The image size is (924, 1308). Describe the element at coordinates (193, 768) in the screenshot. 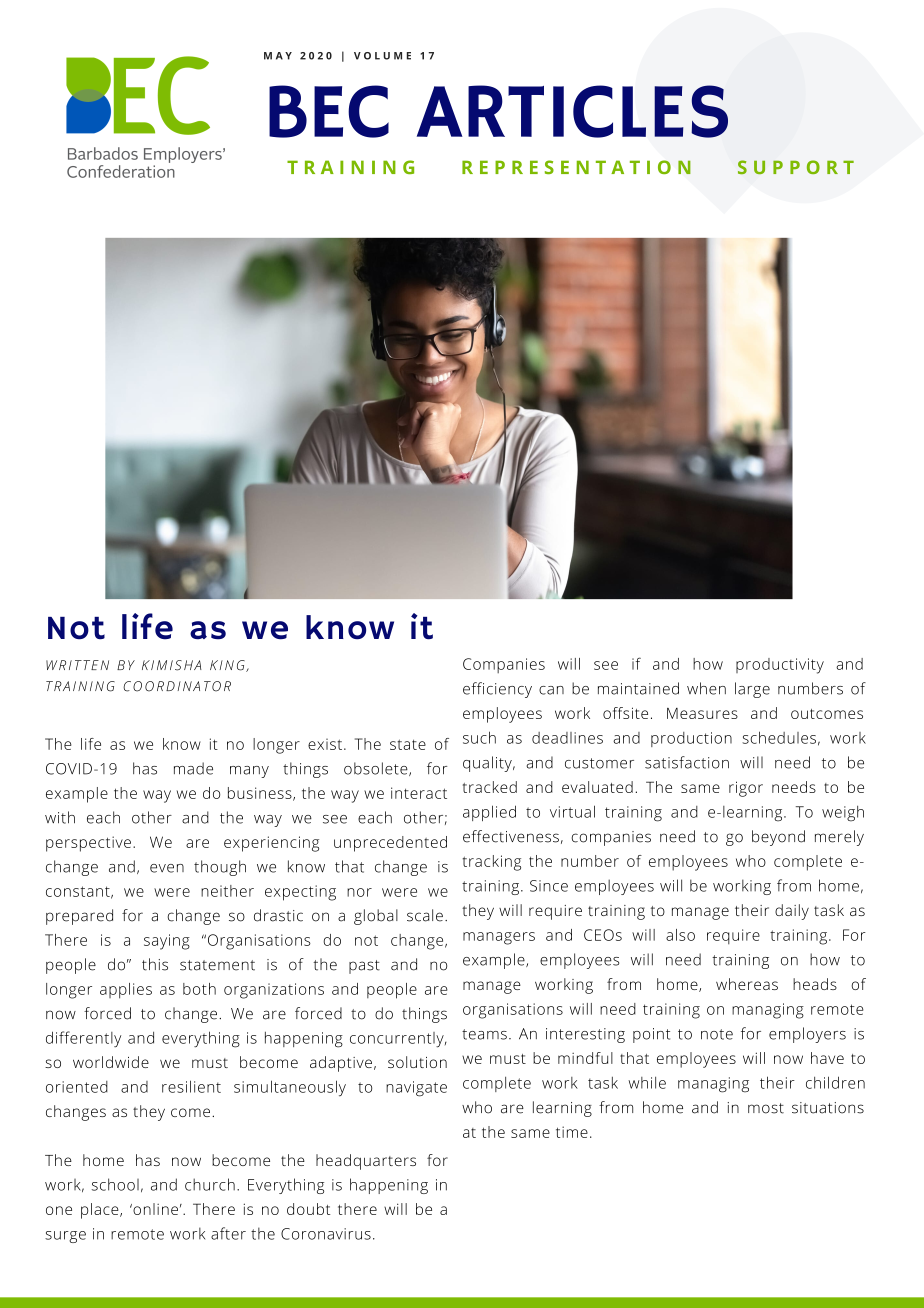

I see `made` at that location.
